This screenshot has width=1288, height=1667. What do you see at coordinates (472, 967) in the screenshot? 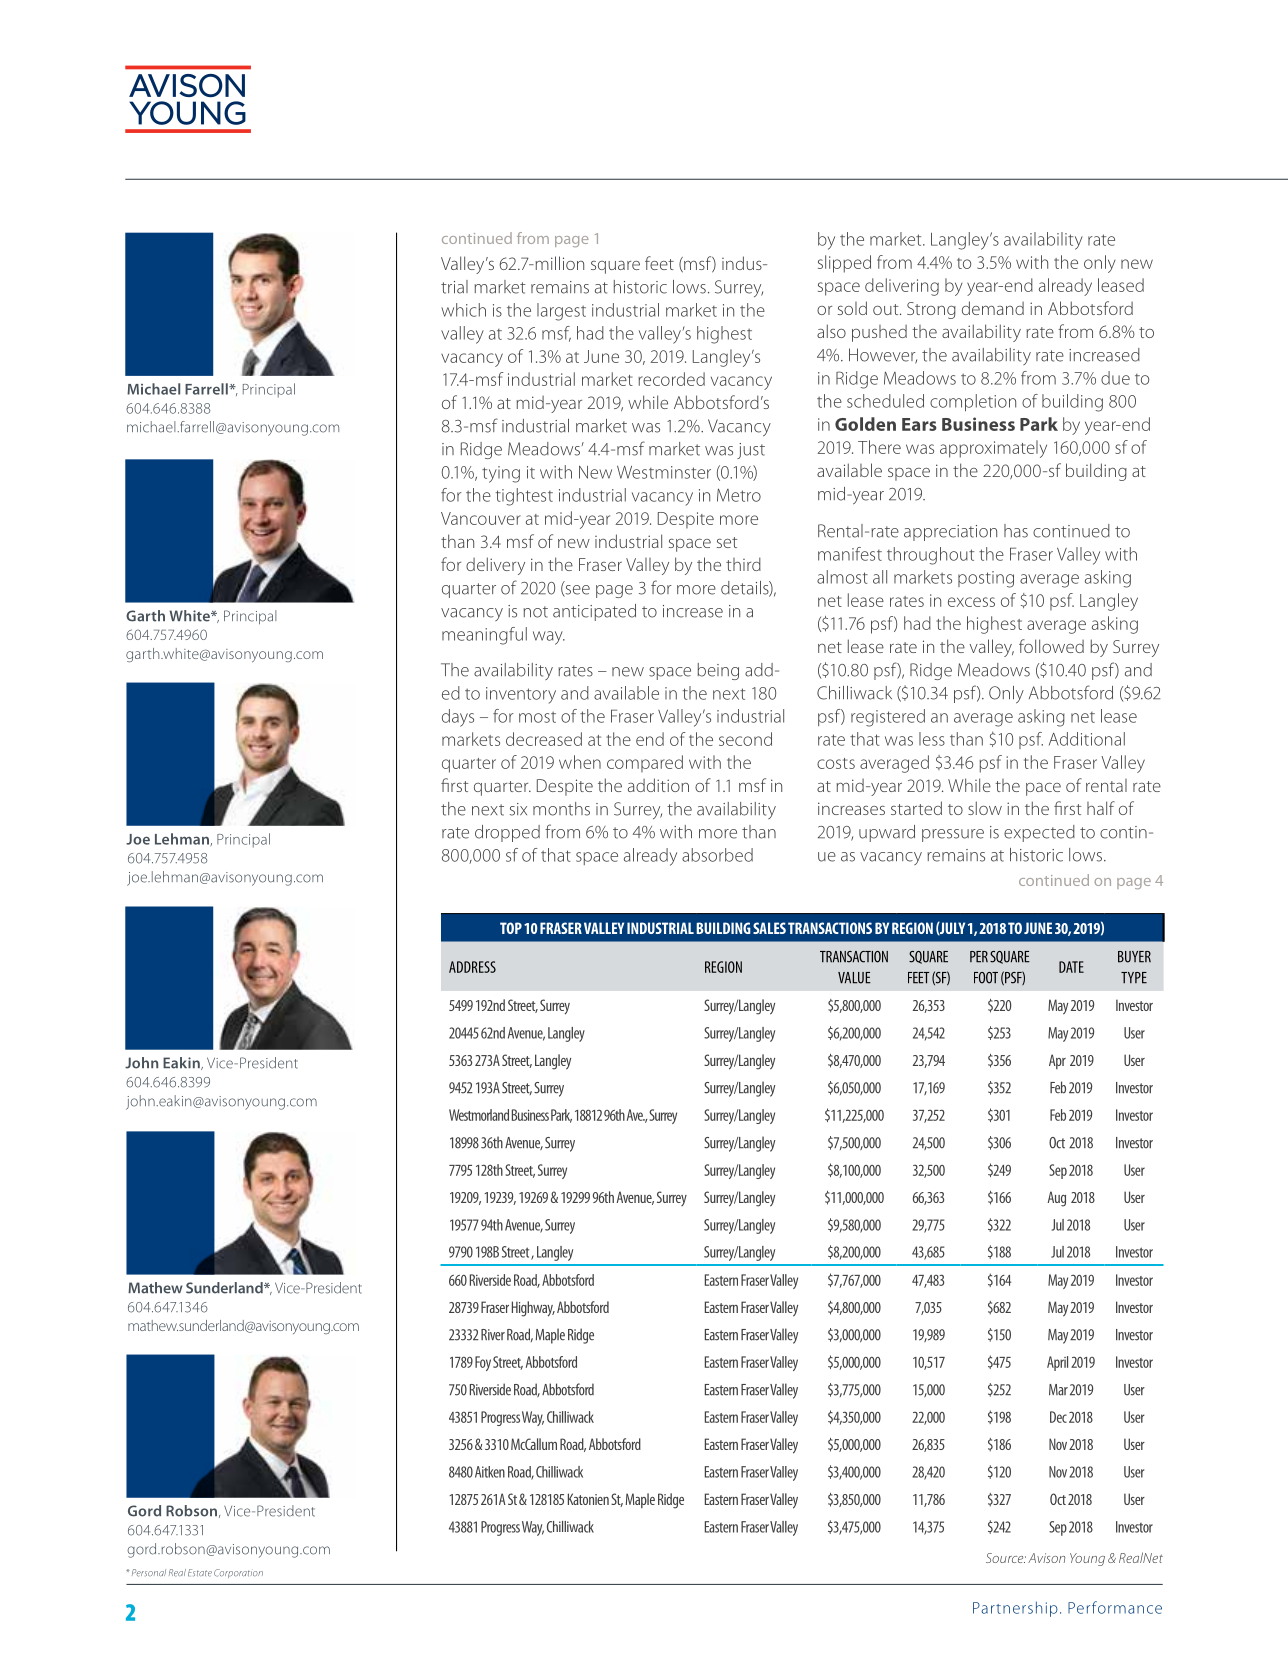
I see `ADDRESS` at bounding box center [472, 967].
